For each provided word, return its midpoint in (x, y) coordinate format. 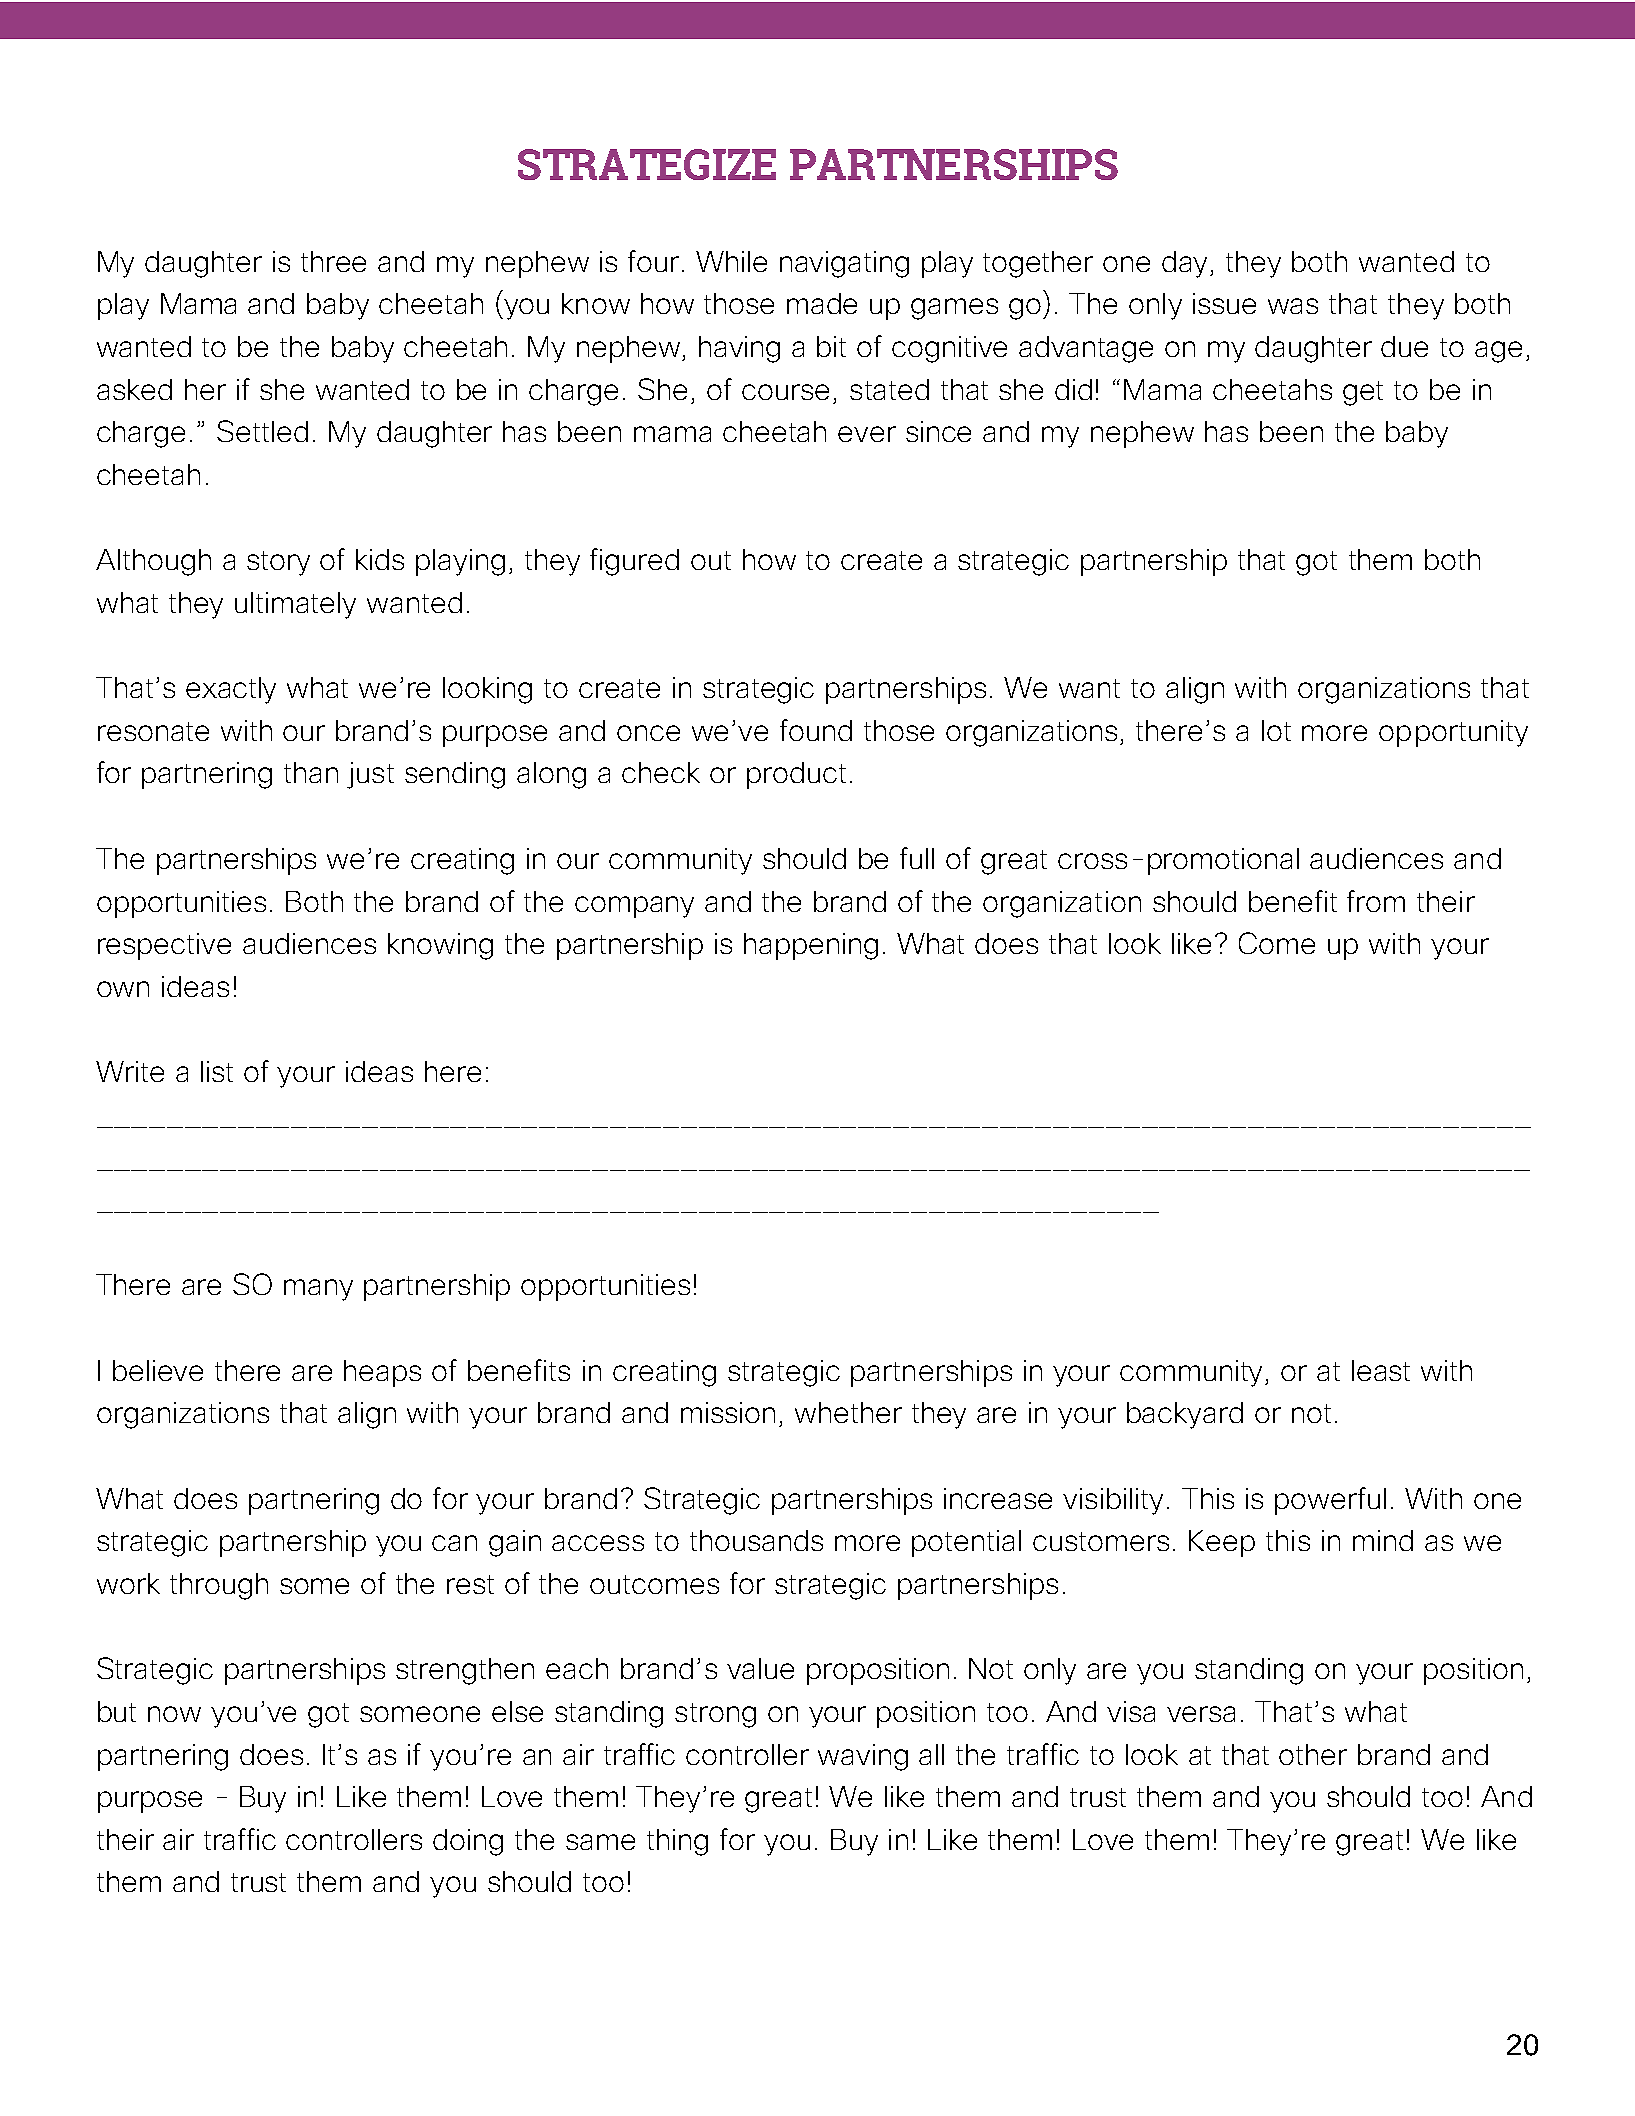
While (731, 261)
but (117, 1711)
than (311, 772)
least (1381, 1370)
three (333, 261)
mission (728, 1412)
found (816, 730)
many (318, 1290)
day (1186, 264)
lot (1276, 730)
